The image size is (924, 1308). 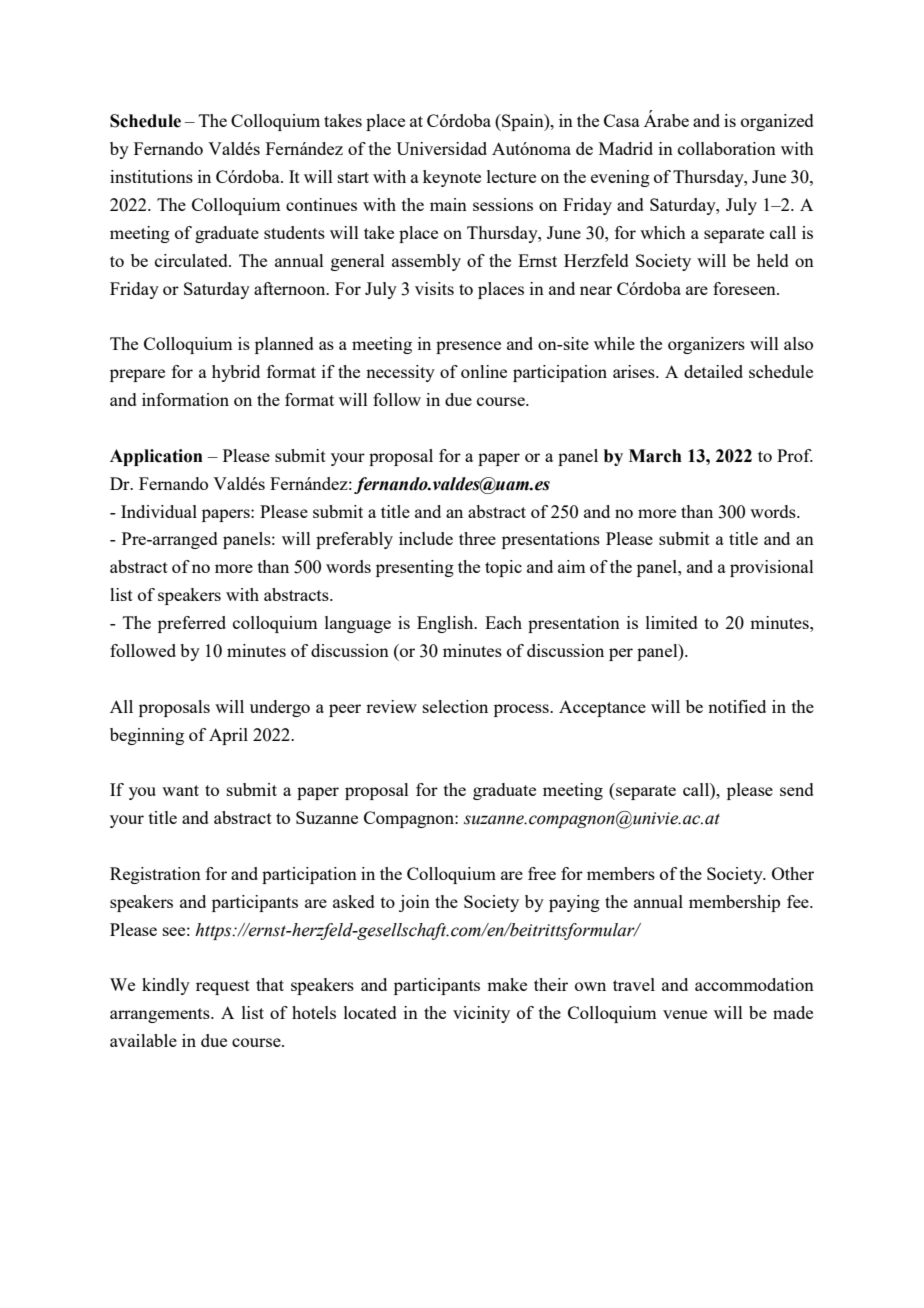 What do you see at coordinates (223, 987) in the page?
I see `request` at bounding box center [223, 987].
